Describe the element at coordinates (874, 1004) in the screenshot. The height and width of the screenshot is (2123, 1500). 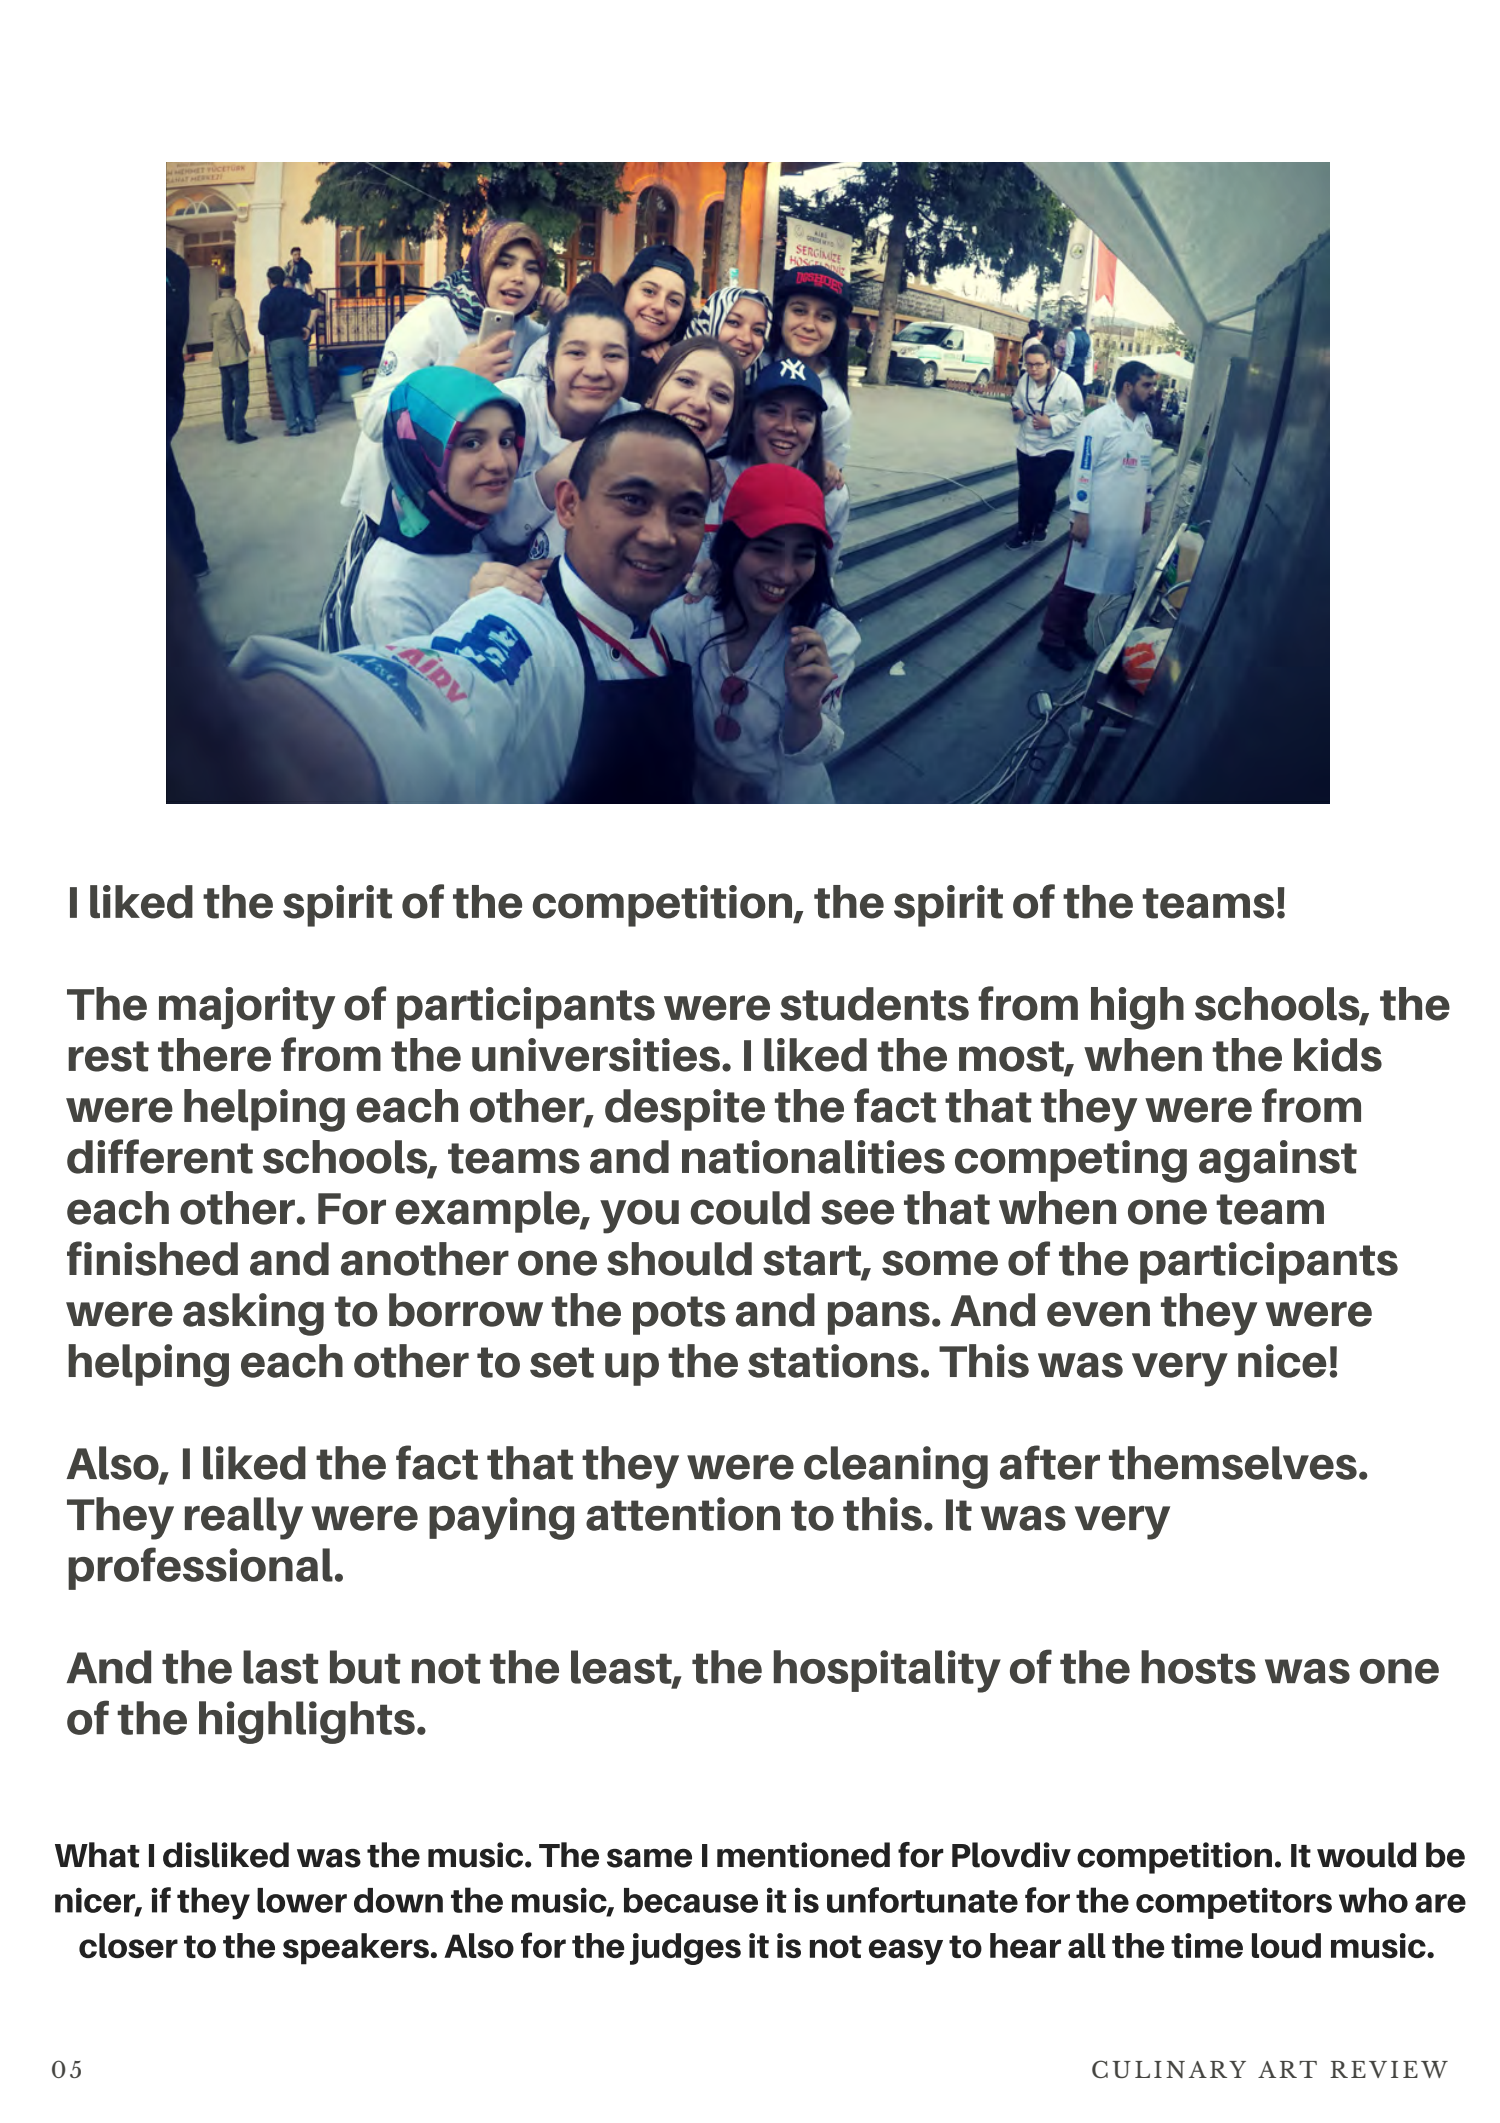
I see `students` at that location.
